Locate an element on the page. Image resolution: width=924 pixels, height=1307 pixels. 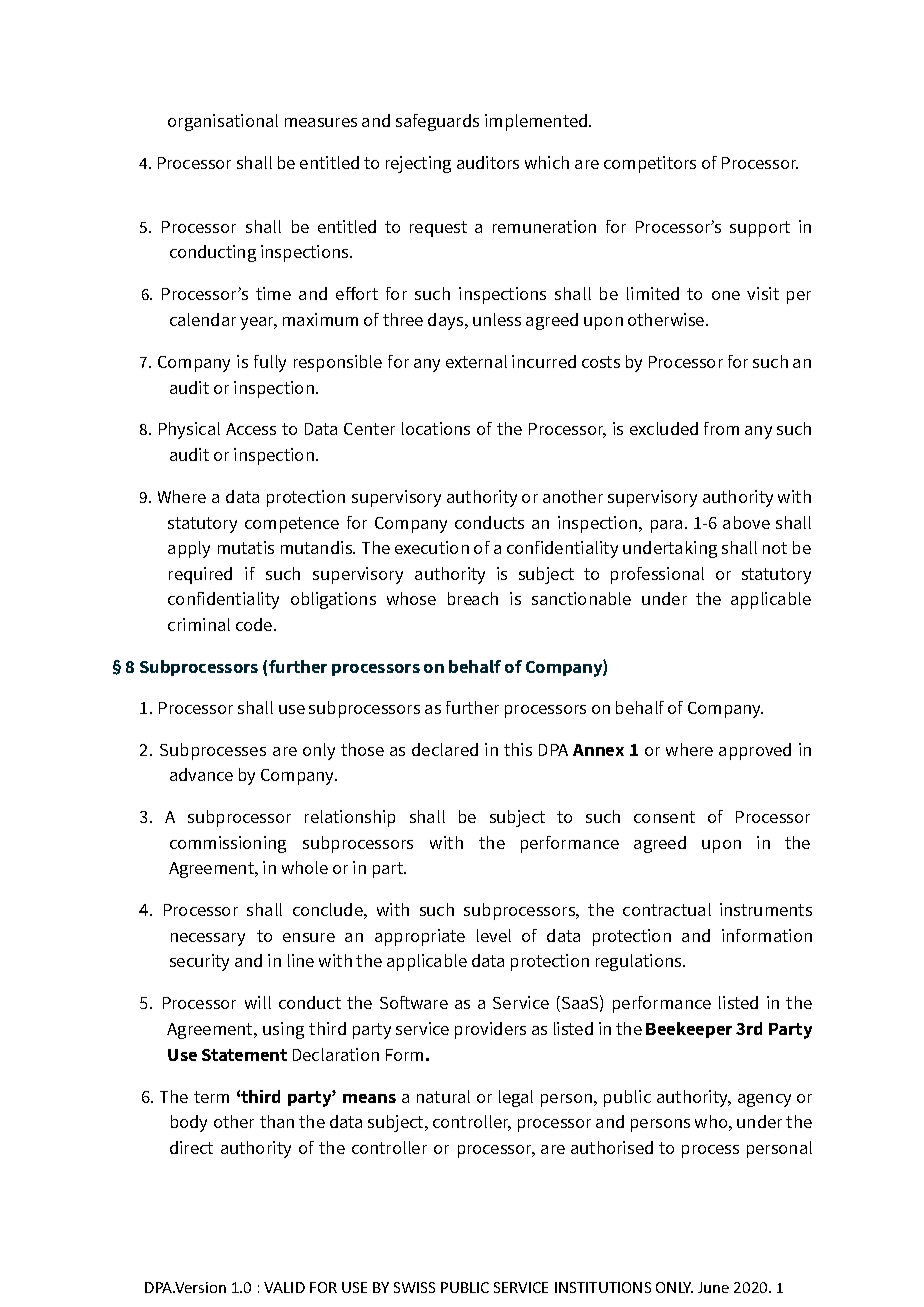
VALID is located at coordinates (284, 1287).
